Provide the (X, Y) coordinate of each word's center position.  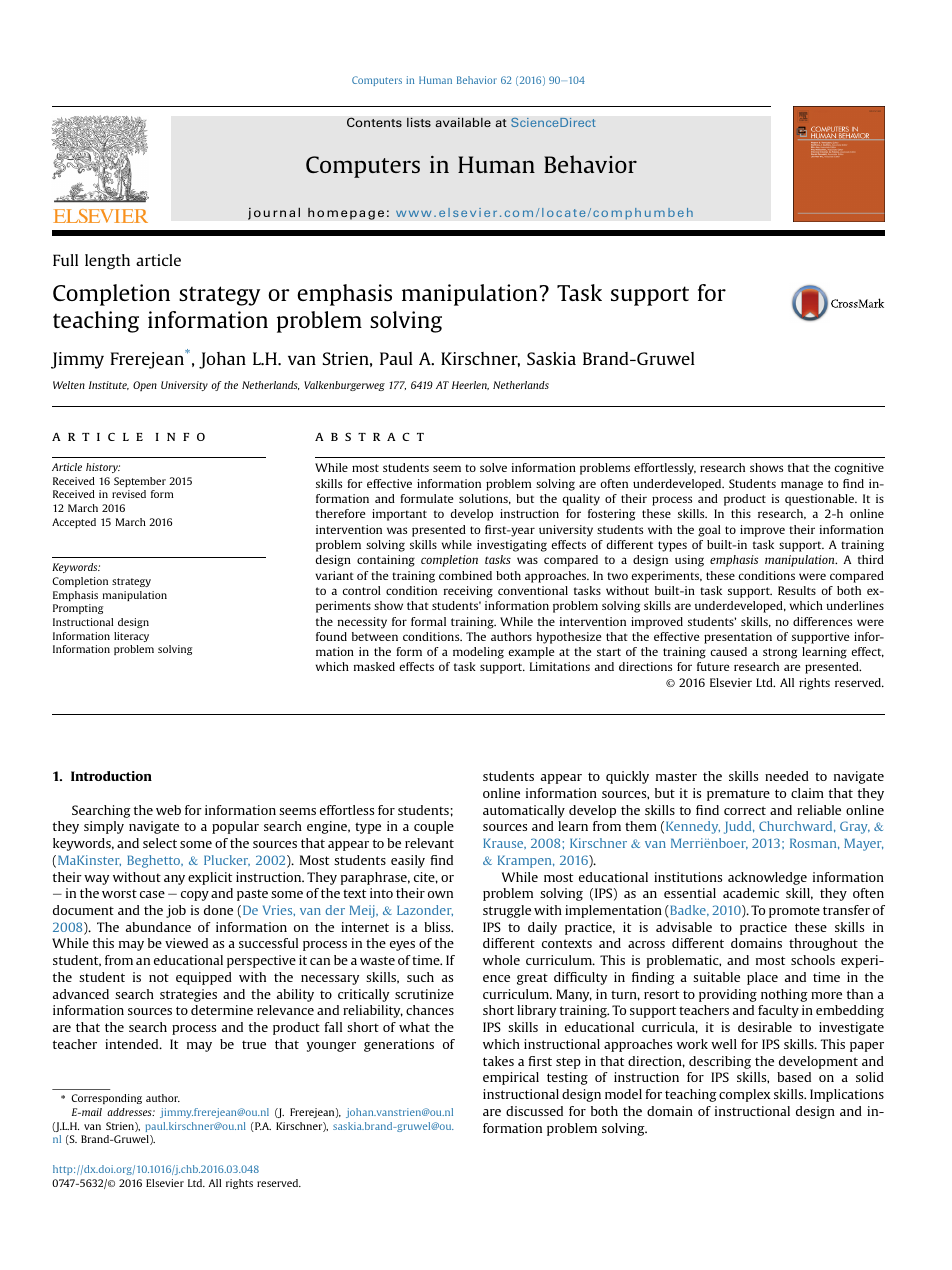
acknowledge (767, 878)
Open (145, 386)
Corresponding (106, 1099)
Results (797, 590)
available (463, 122)
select (160, 843)
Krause (504, 843)
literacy (131, 637)
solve (493, 467)
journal (274, 213)
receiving (468, 592)
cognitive (859, 469)
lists (419, 122)
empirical (511, 1078)
